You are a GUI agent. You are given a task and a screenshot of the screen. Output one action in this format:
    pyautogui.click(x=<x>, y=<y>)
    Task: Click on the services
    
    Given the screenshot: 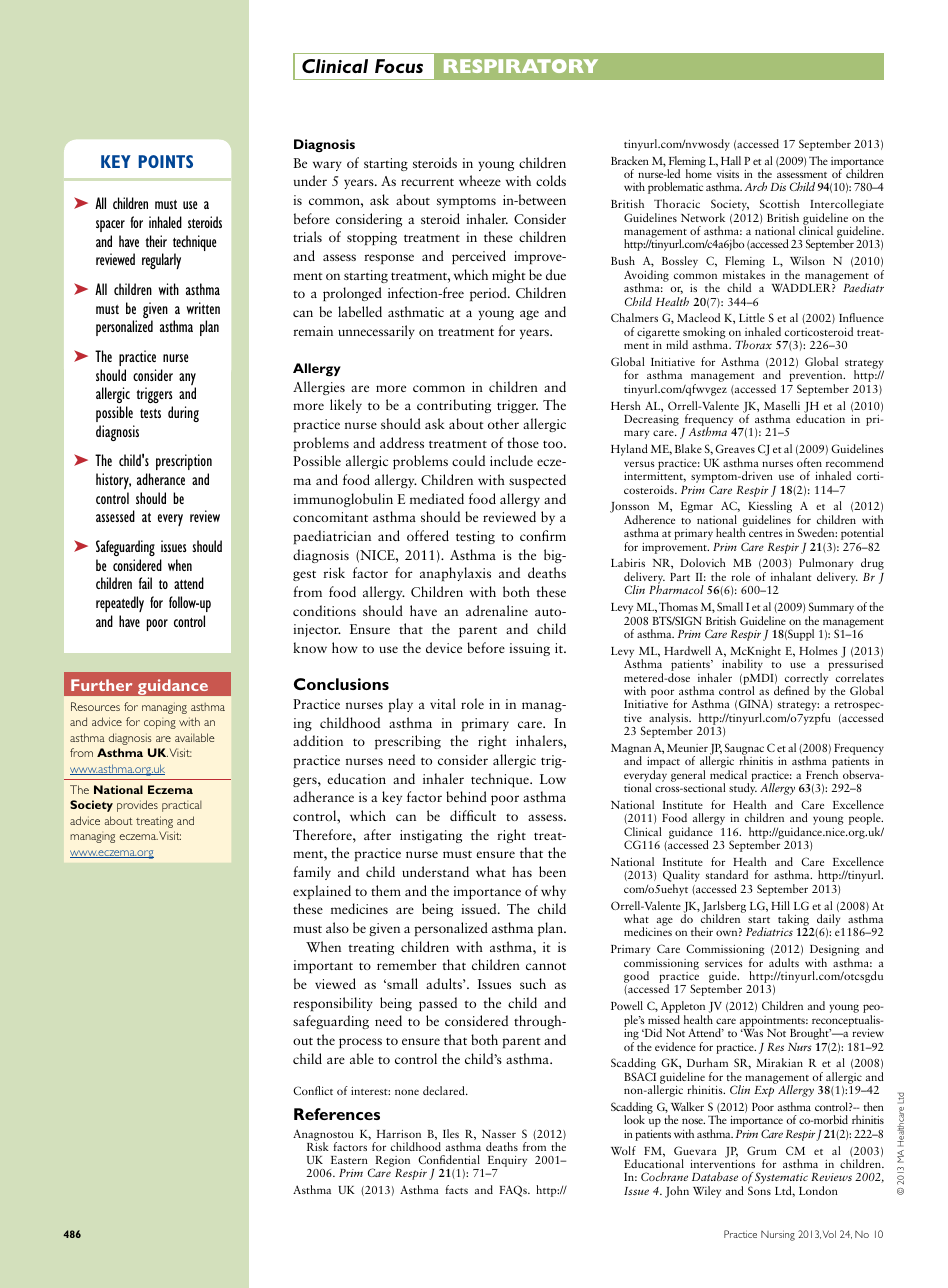 What is the action you would take?
    pyautogui.click(x=724, y=963)
